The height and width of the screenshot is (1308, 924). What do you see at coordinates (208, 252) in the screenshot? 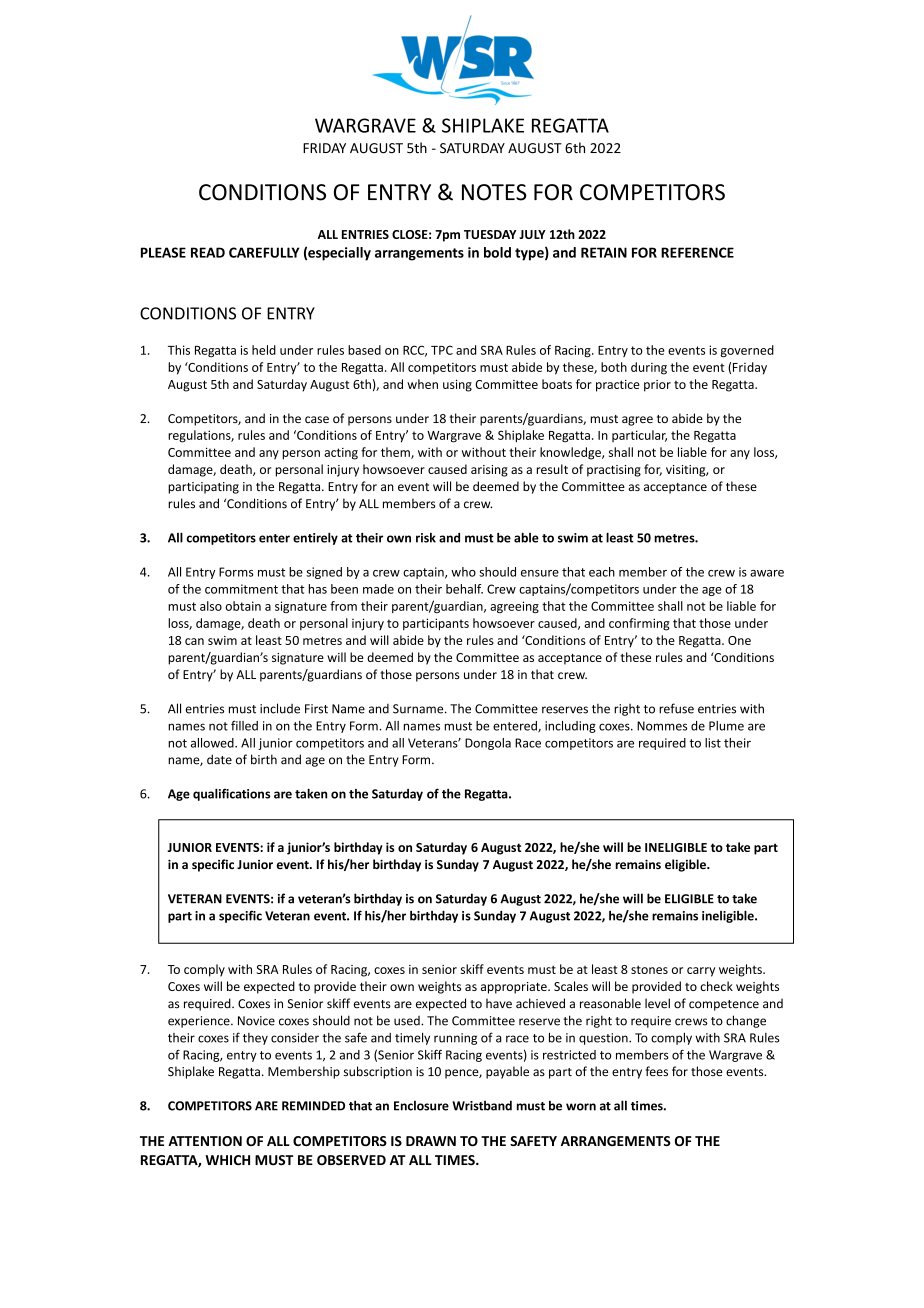
I see `READ` at bounding box center [208, 252].
